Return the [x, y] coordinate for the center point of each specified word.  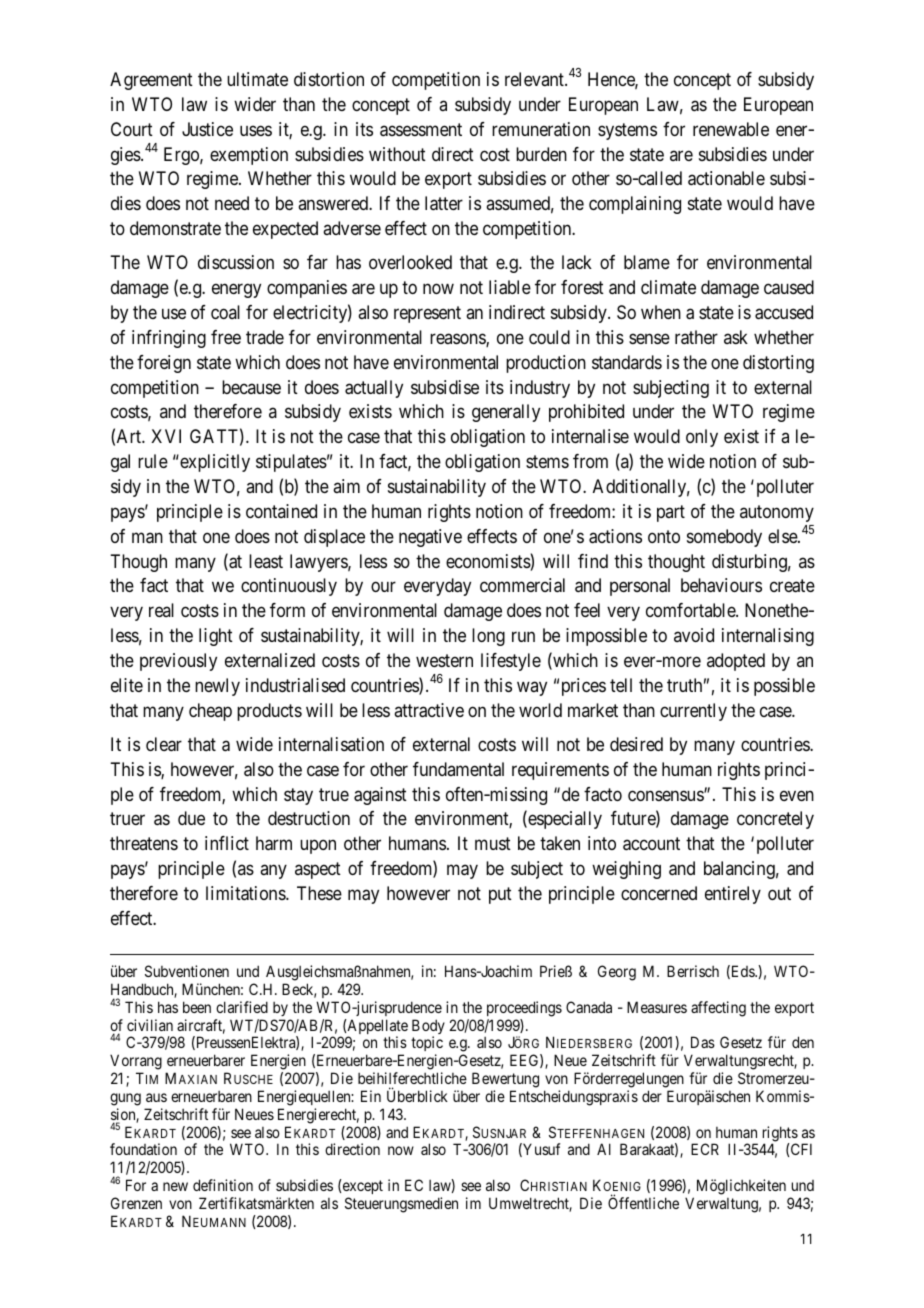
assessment [421, 130]
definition [223, 1185]
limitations [246, 893]
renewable [731, 129]
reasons [458, 340]
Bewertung [505, 1080]
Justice [207, 129]
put [500, 895]
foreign [164, 364]
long [488, 637]
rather [696, 337]
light [216, 637]
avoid [694, 635]
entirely [733, 895]
